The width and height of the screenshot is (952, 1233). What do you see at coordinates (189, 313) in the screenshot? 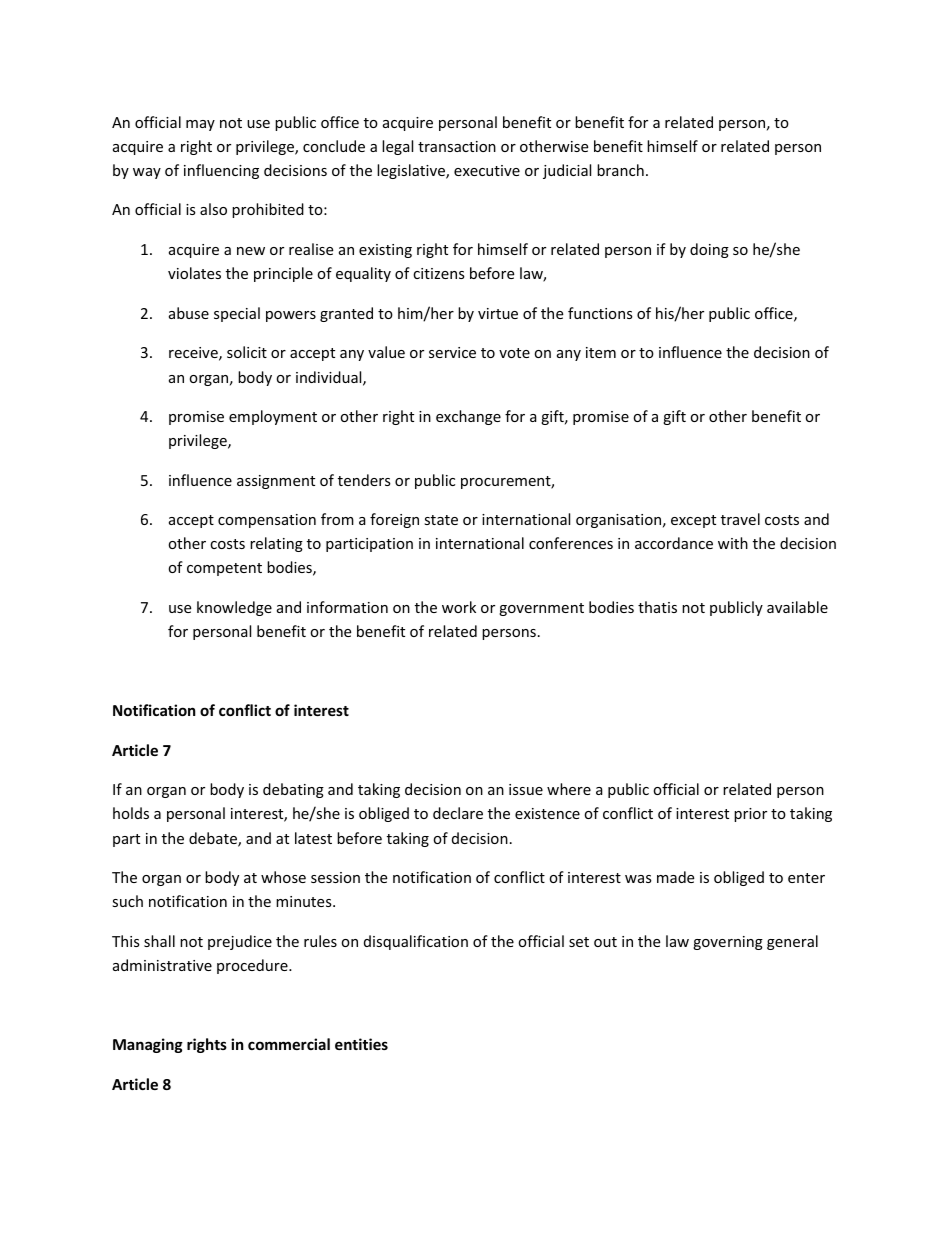
I see `abuse` at bounding box center [189, 313].
